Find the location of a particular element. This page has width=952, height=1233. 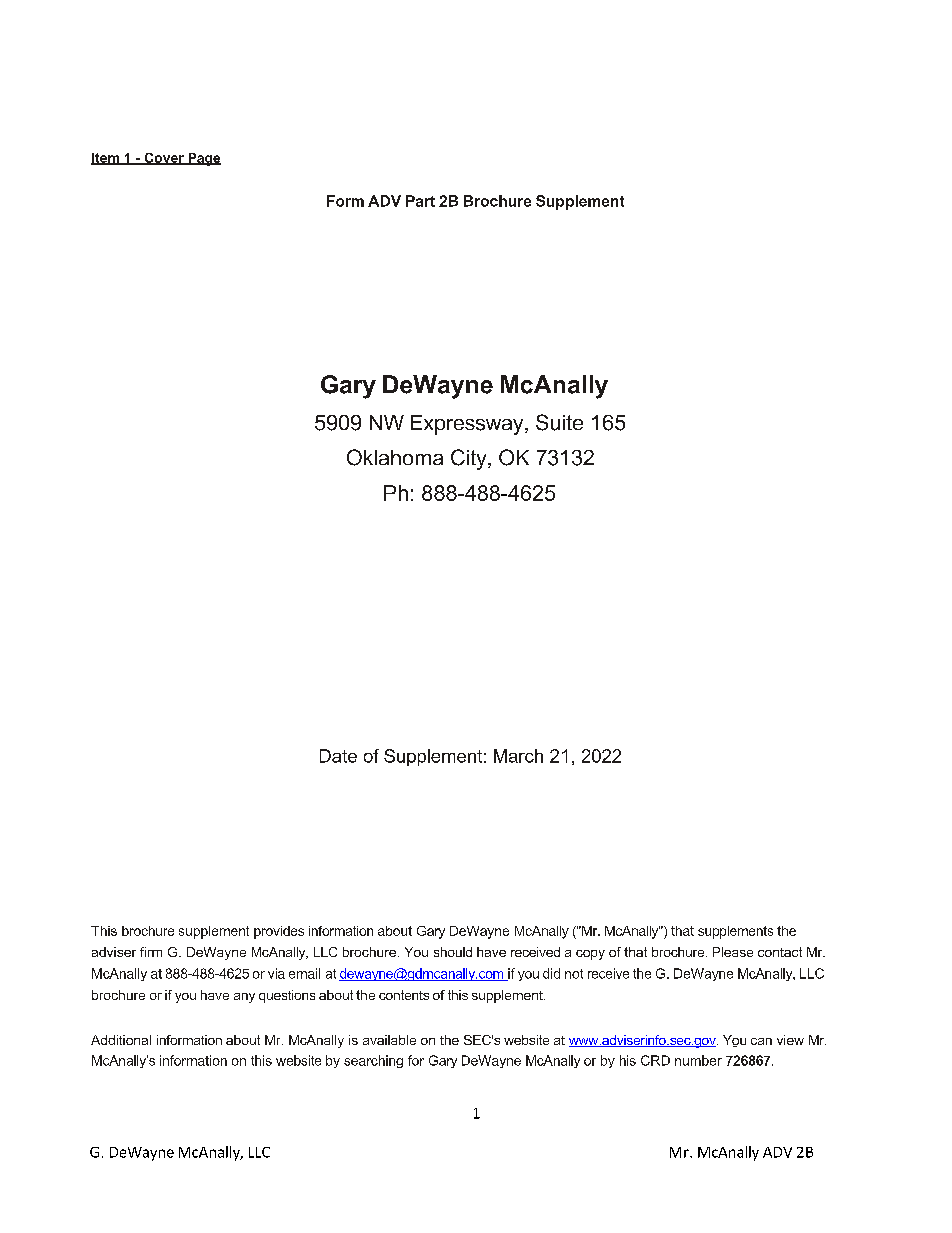

Suite is located at coordinates (559, 422).
